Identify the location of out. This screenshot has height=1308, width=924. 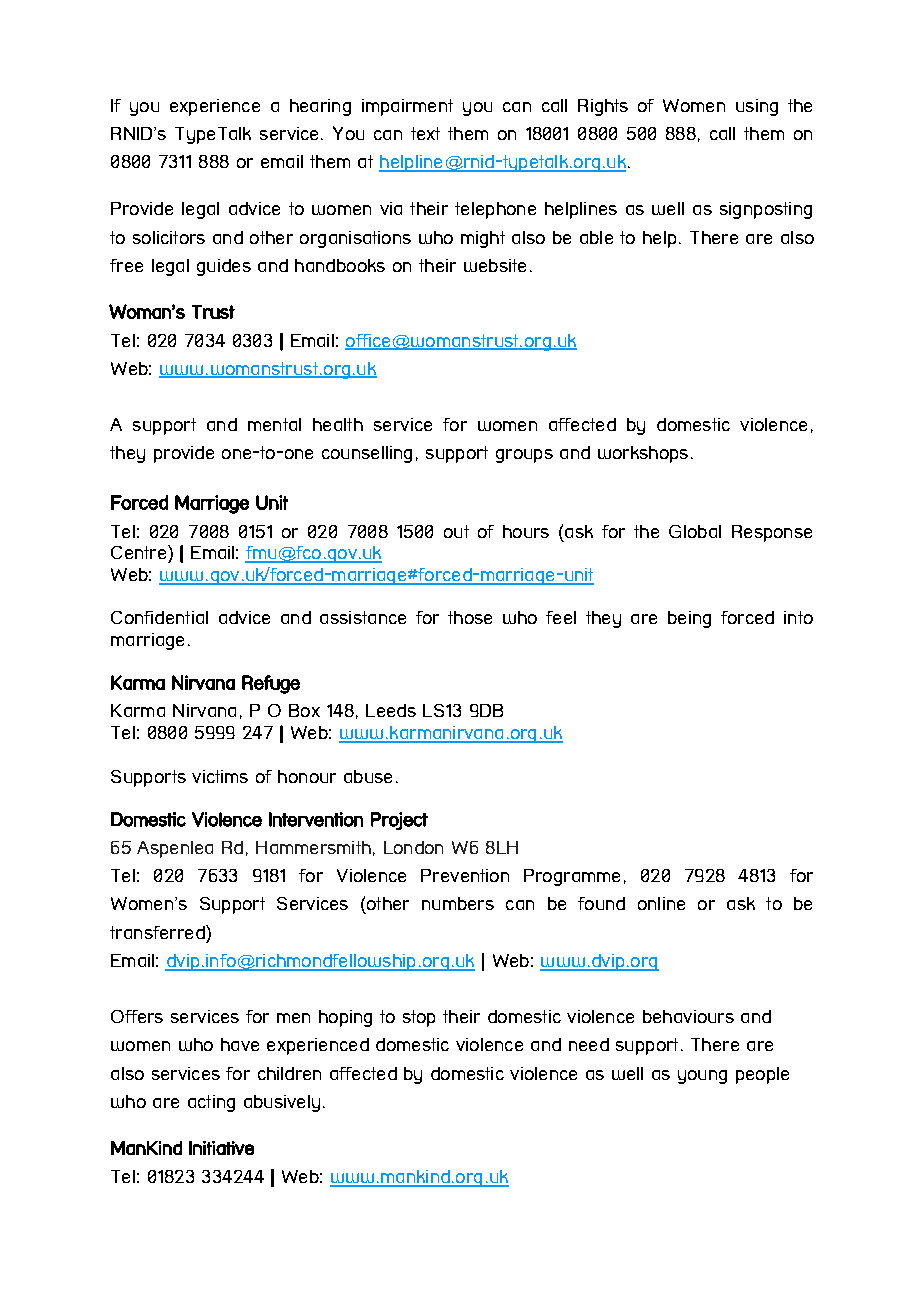
(456, 531).
